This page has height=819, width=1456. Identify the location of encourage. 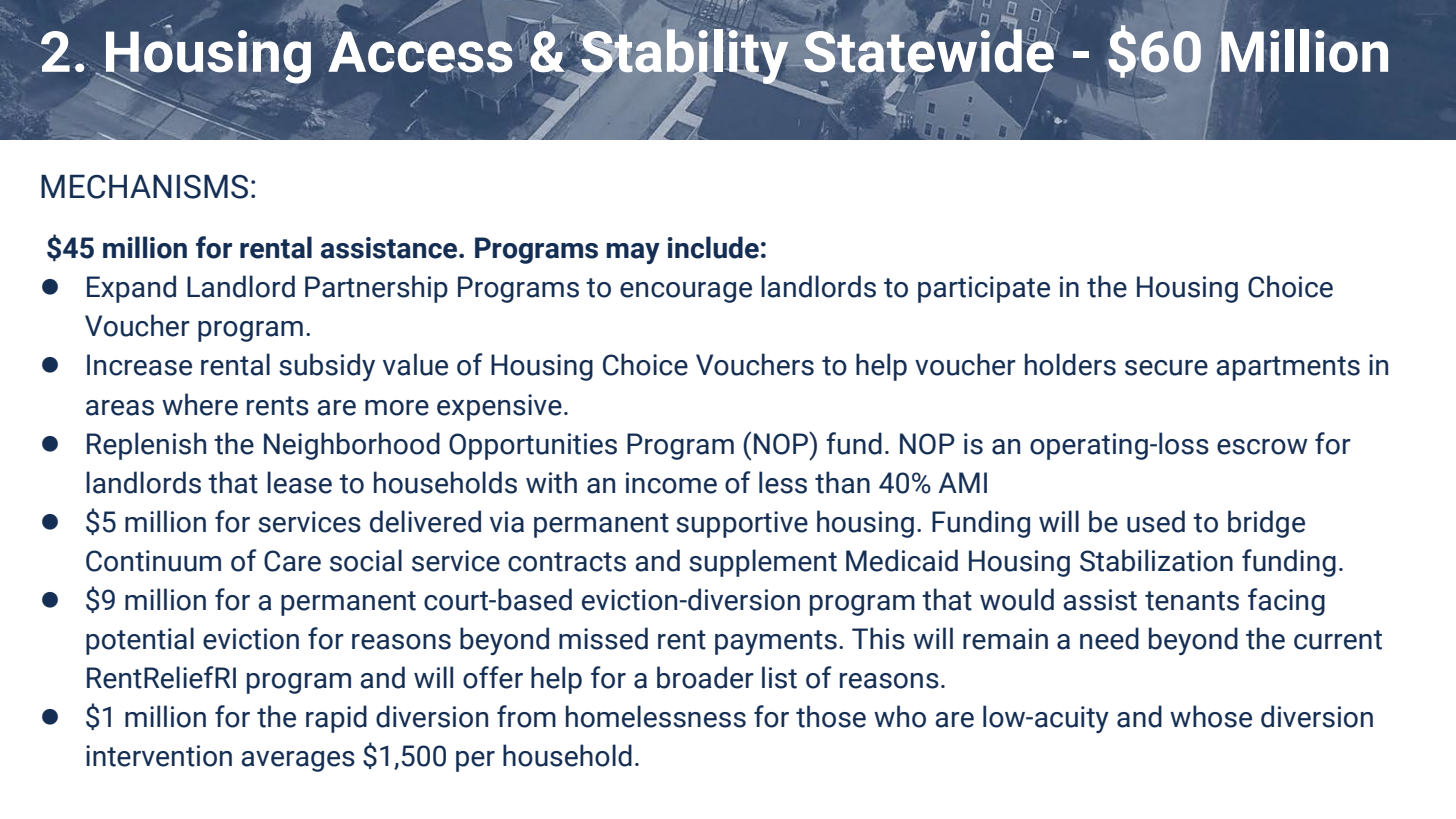
(686, 292).
